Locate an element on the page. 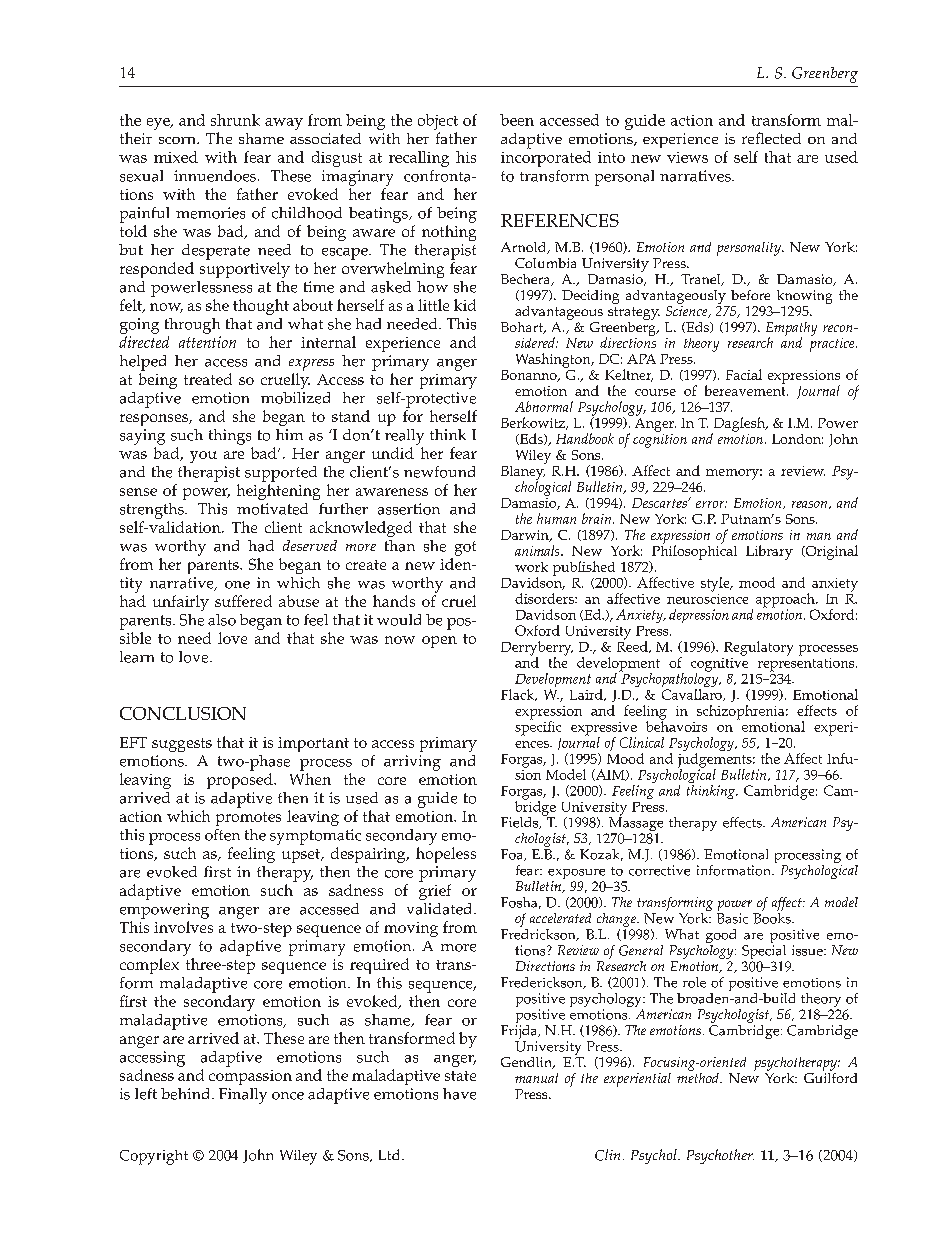 The image size is (952, 1240). been is located at coordinates (517, 120).
